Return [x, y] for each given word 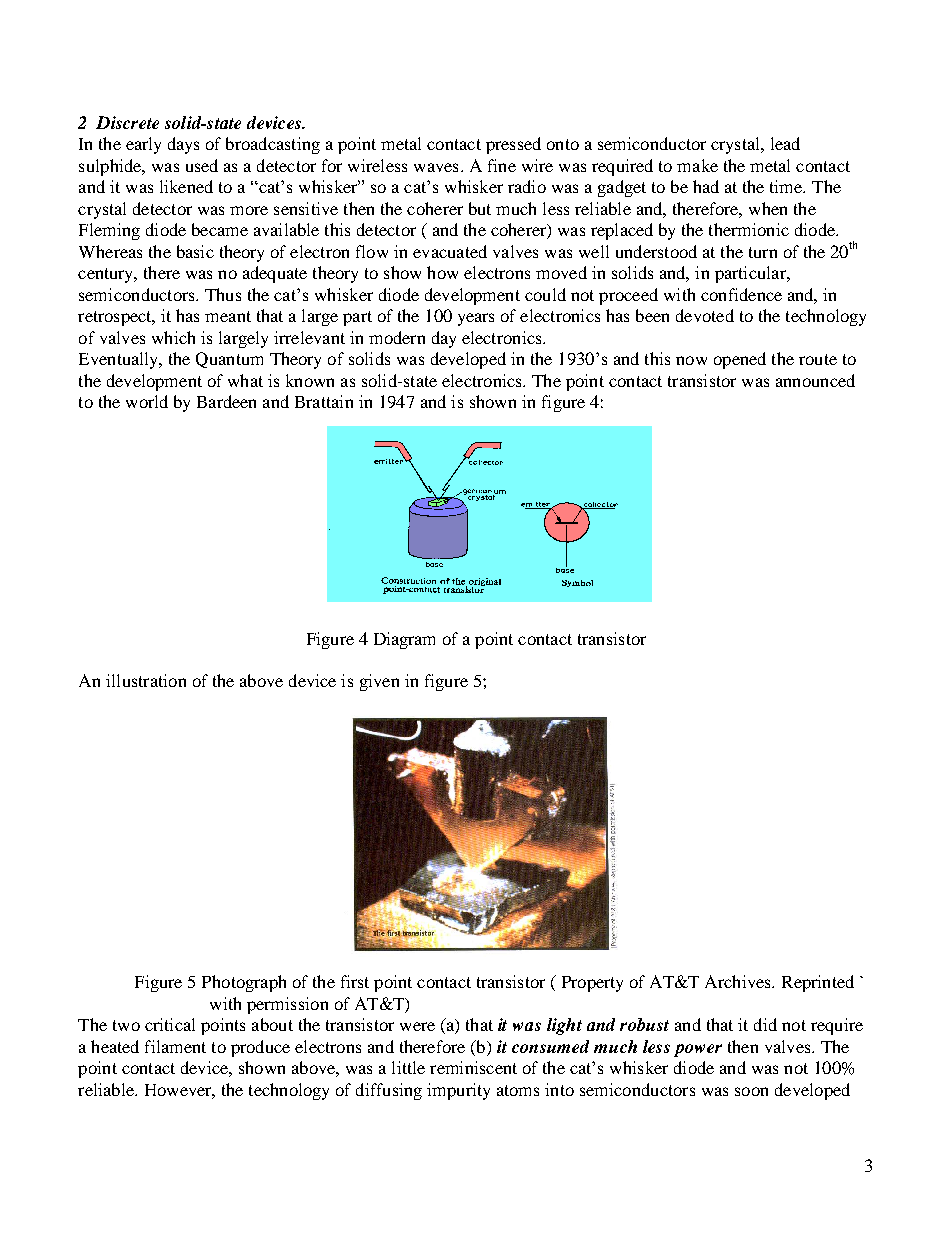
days [183, 145]
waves [436, 167]
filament [175, 1046]
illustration [146, 680]
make [697, 165]
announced [815, 380]
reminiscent [473, 1067]
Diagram [404, 640]
